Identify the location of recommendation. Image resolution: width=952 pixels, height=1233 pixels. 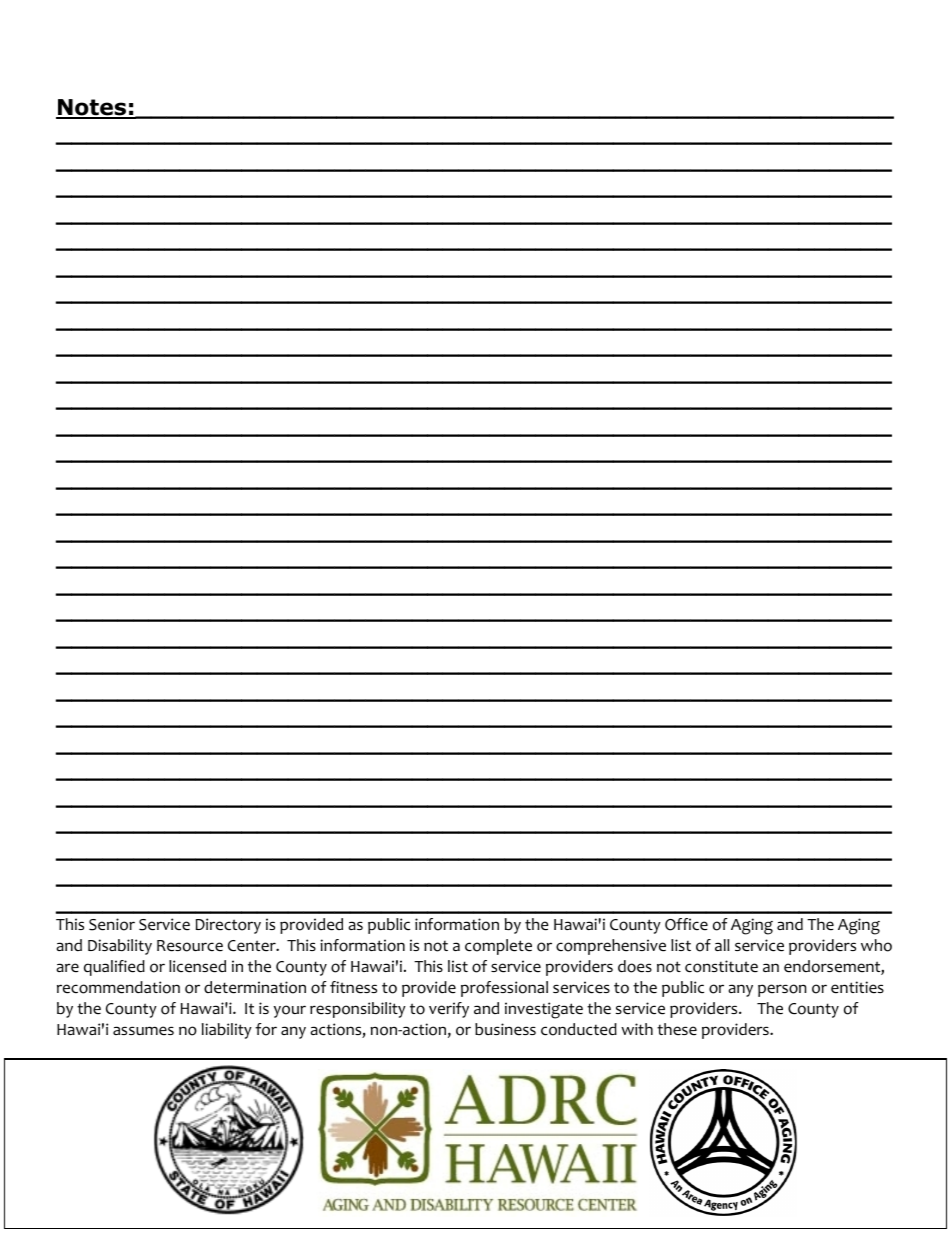
(118, 987).
